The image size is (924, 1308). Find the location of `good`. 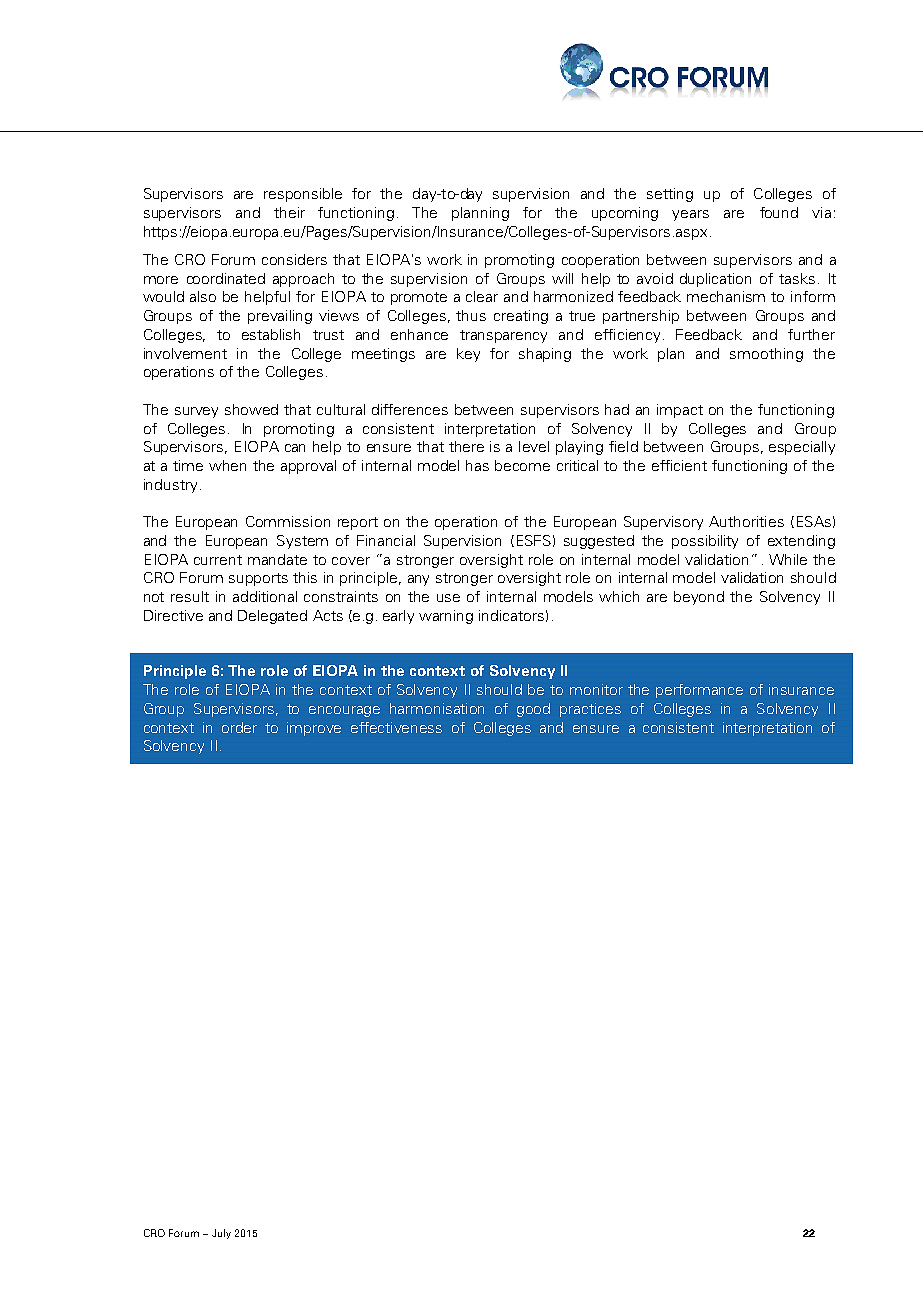

good is located at coordinates (533, 710).
